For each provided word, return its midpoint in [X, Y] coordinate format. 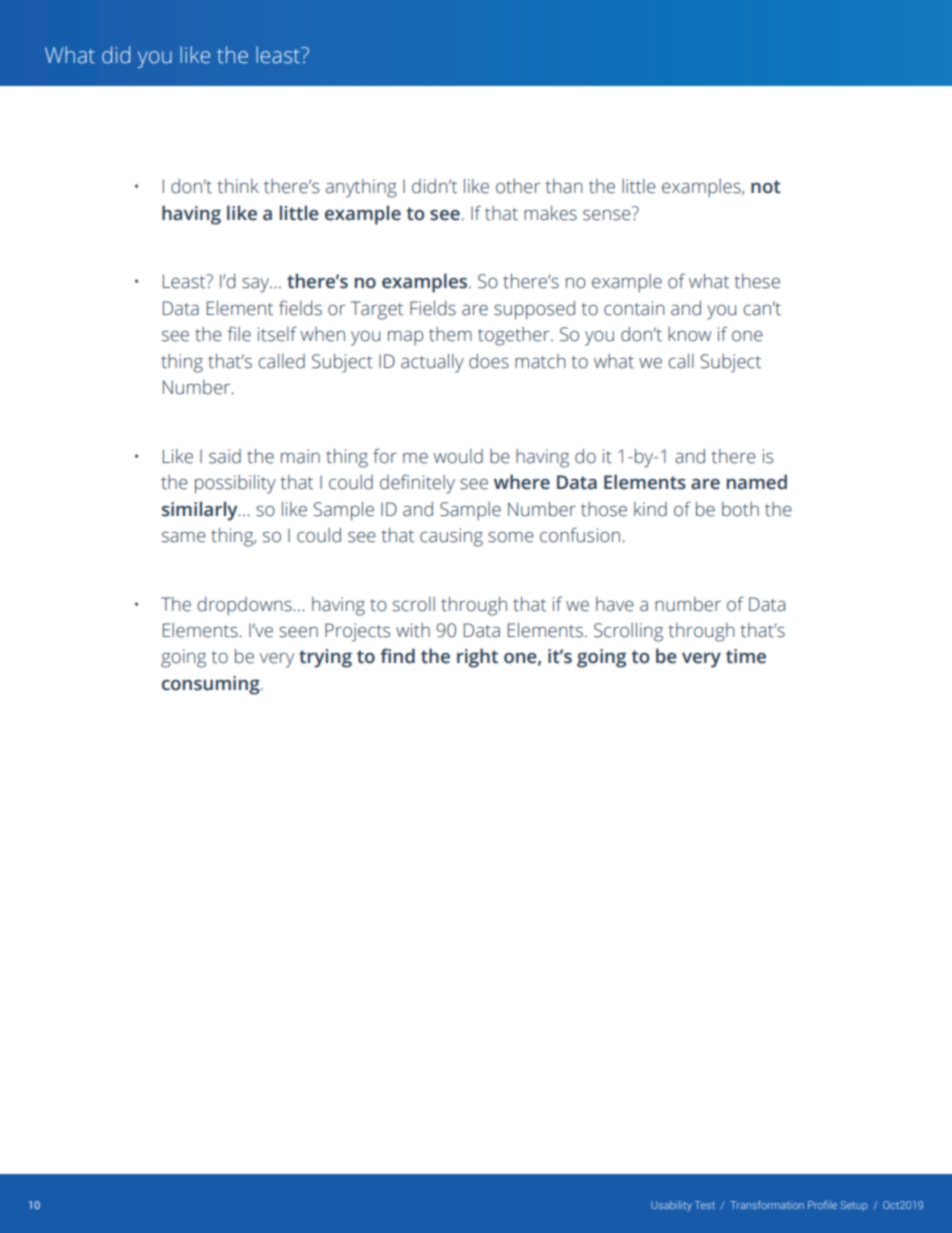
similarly [201, 511]
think [238, 186]
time [746, 656]
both [740, 509]
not [766, 187]
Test [705, 1205]
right [477, 658]
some [511, 537]
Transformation [767, 1204]
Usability [671, 1206]
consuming [212, 685]
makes [550, 213]
